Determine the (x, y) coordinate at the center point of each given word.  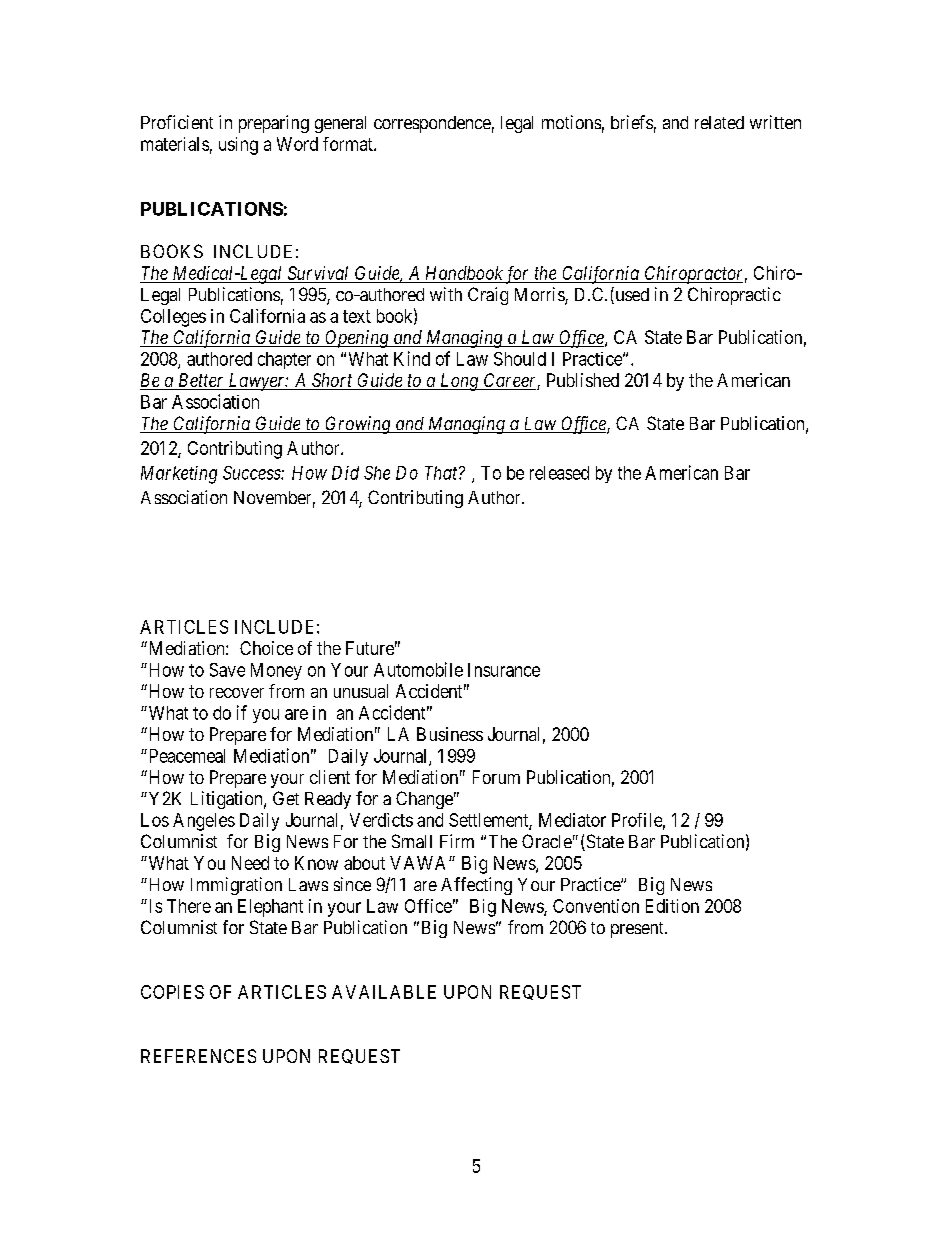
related (719, 122)
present (638, 930)
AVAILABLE (384, 992)
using (238, 146)
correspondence (432, 124)
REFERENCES (198, 1056)
